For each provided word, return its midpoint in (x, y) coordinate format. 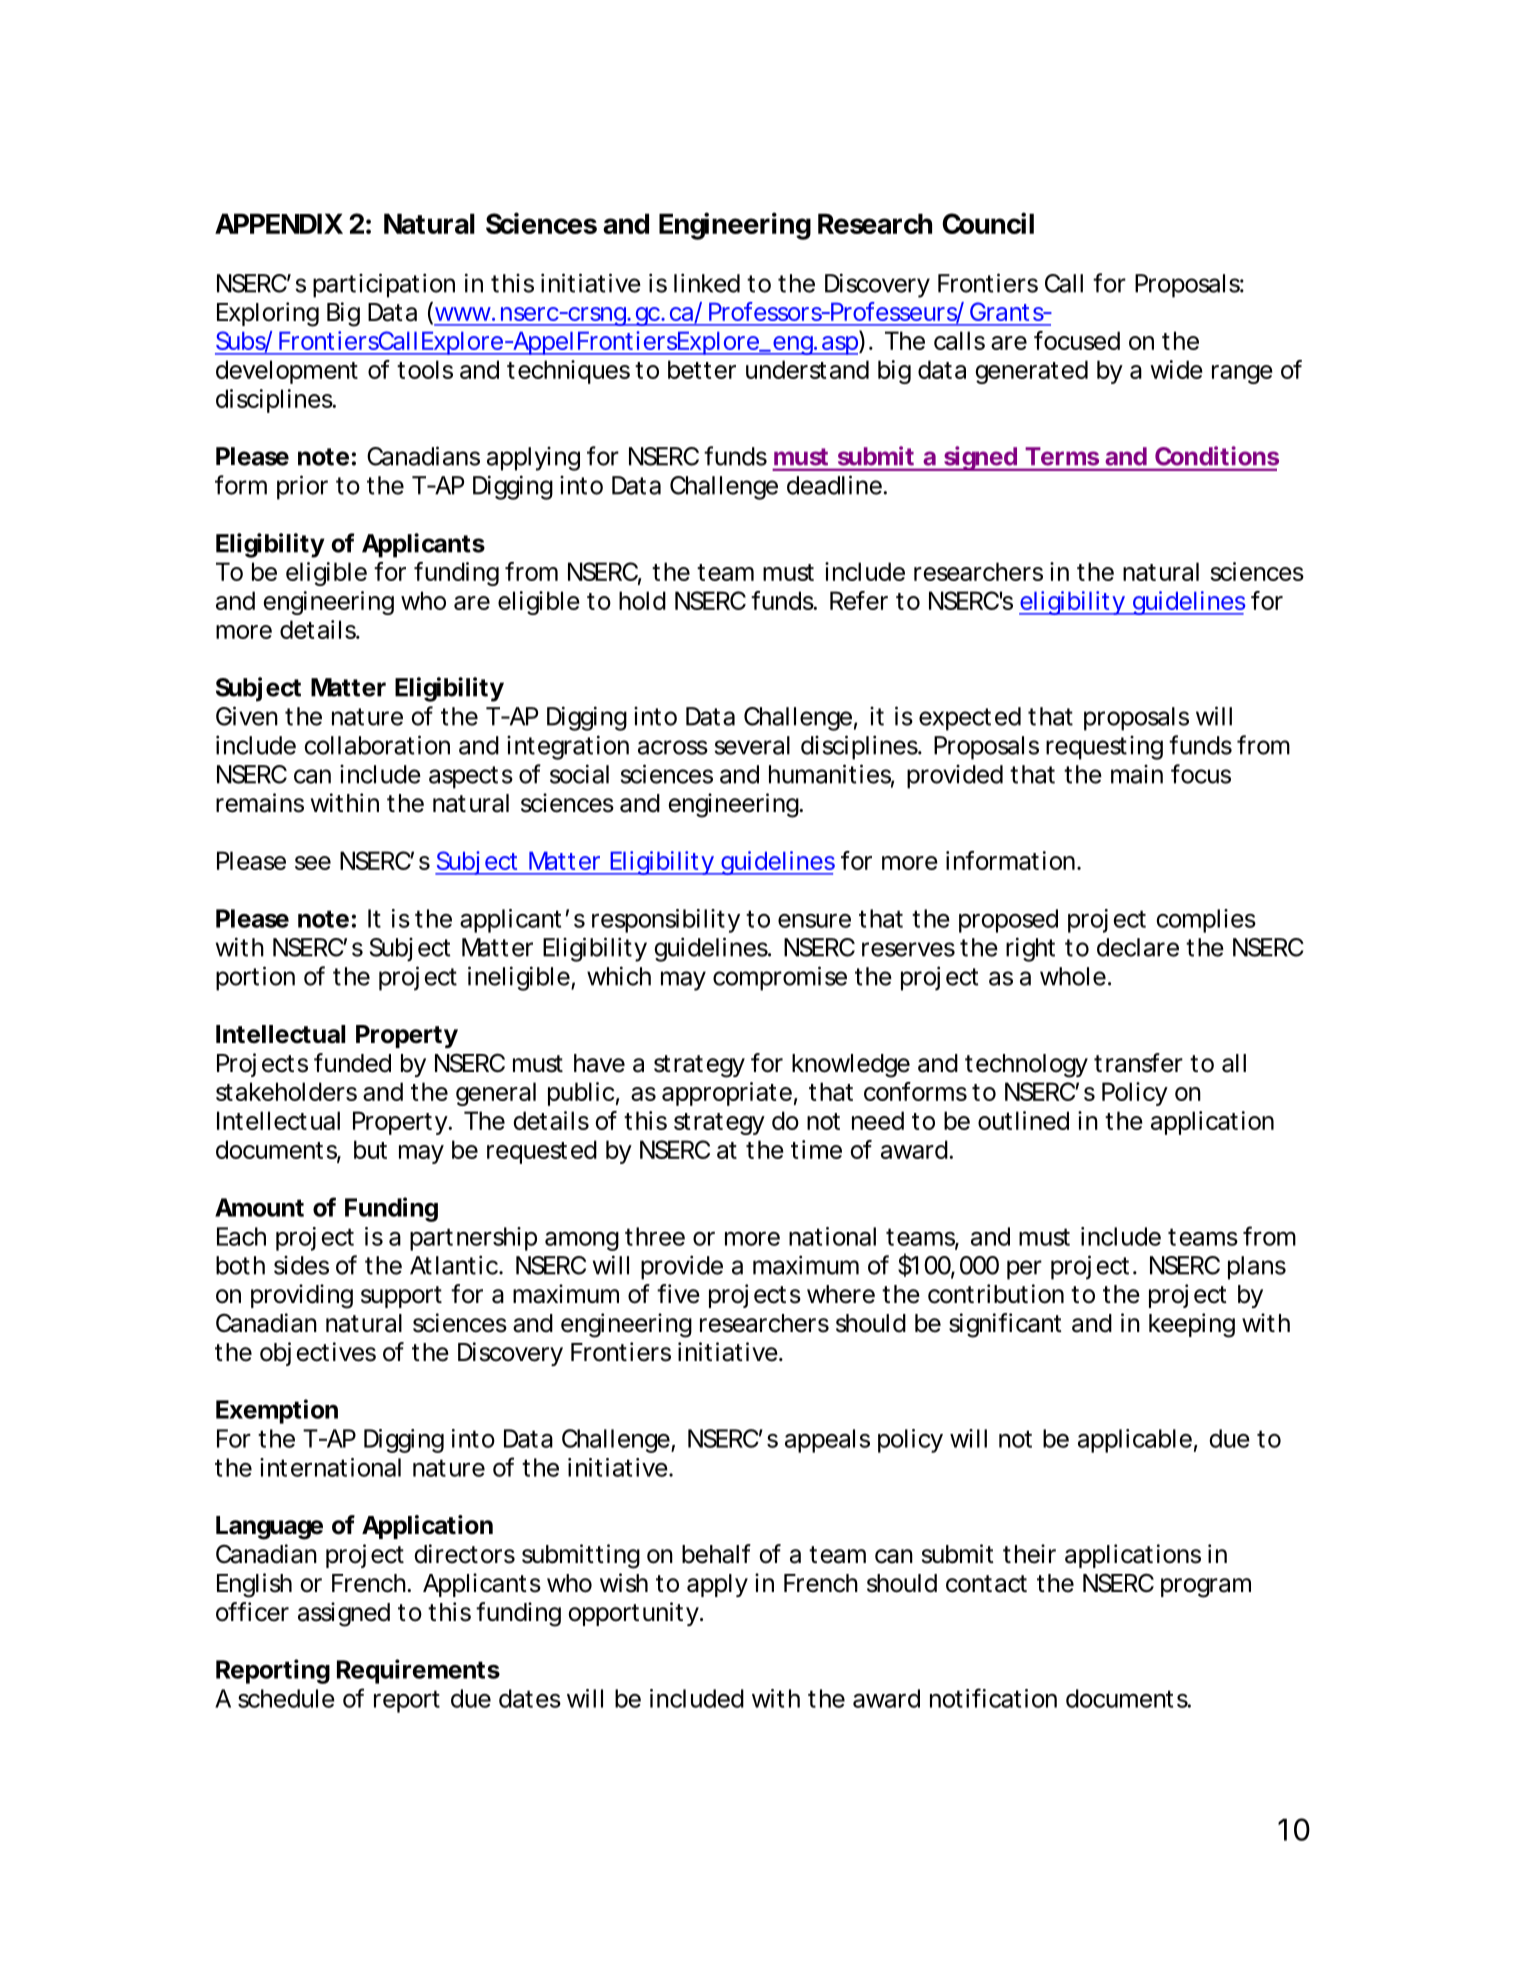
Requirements (418, 1671)
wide (1176, 369)
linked (707, 283)
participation (384, 285)
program (1206, 1588)
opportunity (635, 1614)
